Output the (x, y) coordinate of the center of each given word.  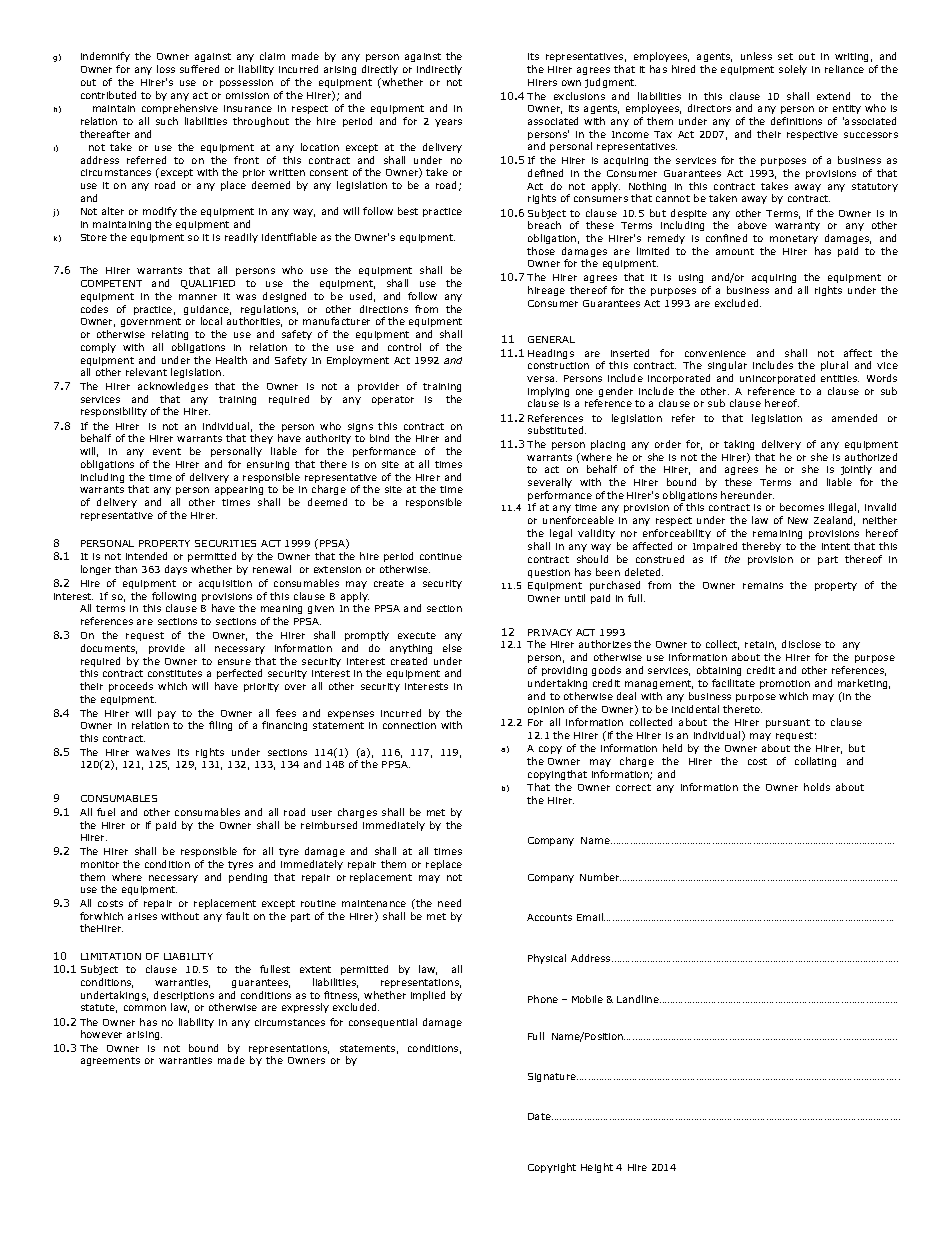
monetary (794, 239)
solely (793, 70)
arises (142, 916)
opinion (546, 710)
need (449, 903)
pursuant (788, 723)
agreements (110, 1061)
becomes (802, 507)
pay (167, 715)
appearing (239, 490)
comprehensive (180, 109)
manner (198, 297)
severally (550, 483)
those (541, 251)
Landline (639, 999)
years (448, 123)
